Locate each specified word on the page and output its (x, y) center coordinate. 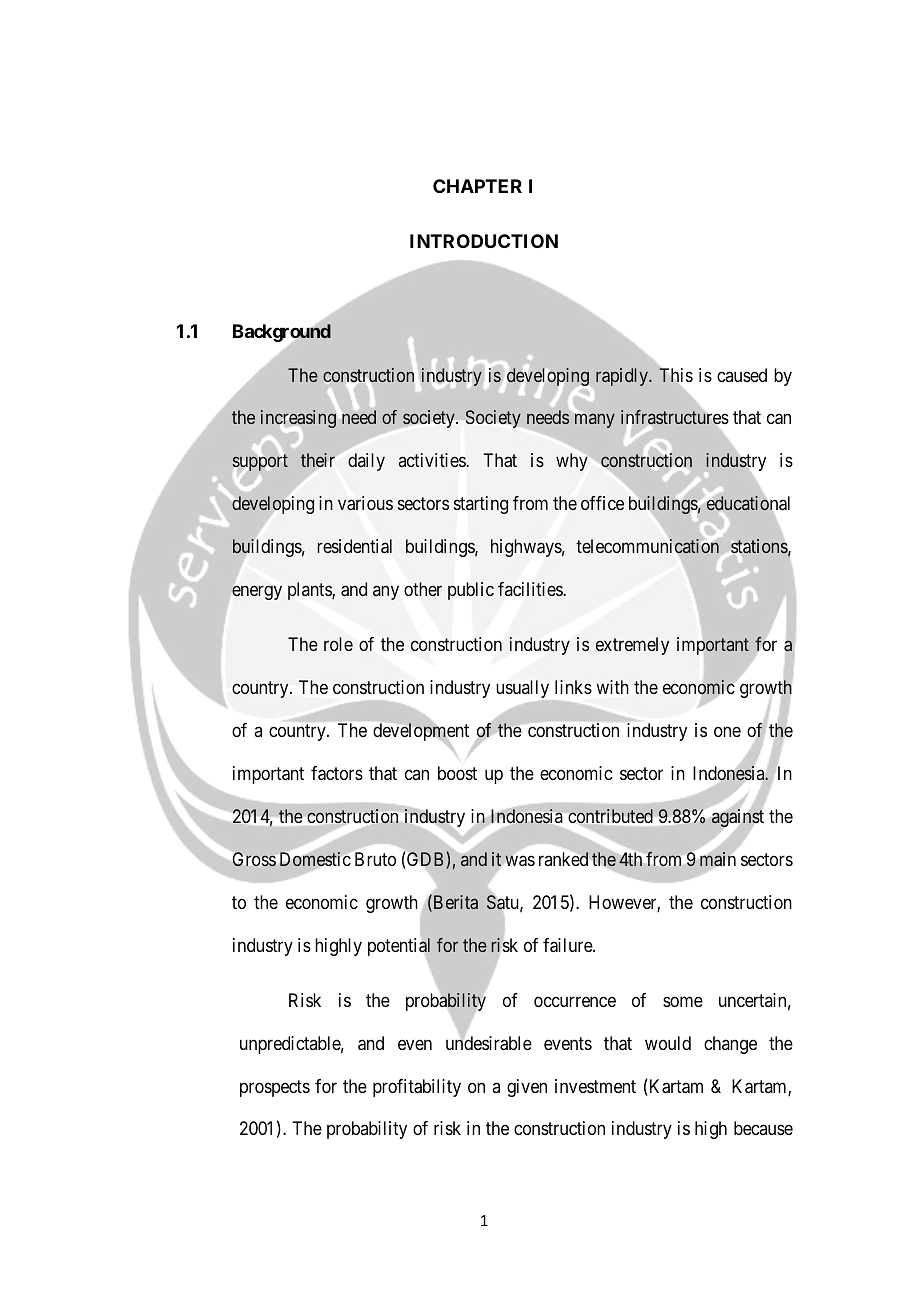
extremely (632, 646)
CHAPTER (477, 186)
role (338, 644)
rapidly (623, 377)
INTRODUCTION (484, 241)
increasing (299, 420)
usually (523, 689)
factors (337, 773)
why (572, 462)
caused (742, 375)
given (527, 1088)
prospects (275, 1088)
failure (568, 945)
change (730, 1045)
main (718, 859)
